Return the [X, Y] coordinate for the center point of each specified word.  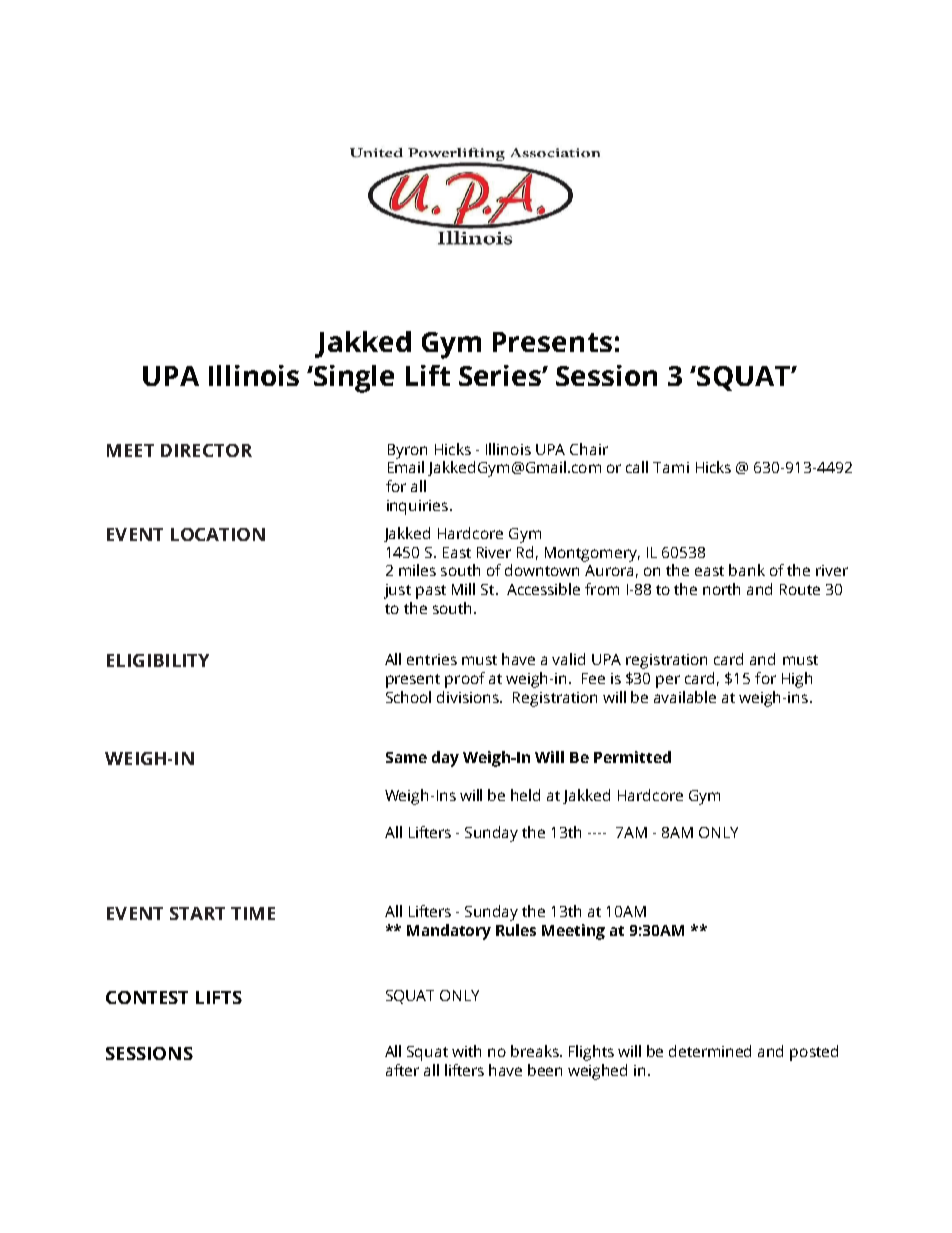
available [685, 697]
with [466, 1051]
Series [501, 375]
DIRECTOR [206, 450]
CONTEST [147, 997]
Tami [671, 467]
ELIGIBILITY [158, 660]
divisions [469, 697]
